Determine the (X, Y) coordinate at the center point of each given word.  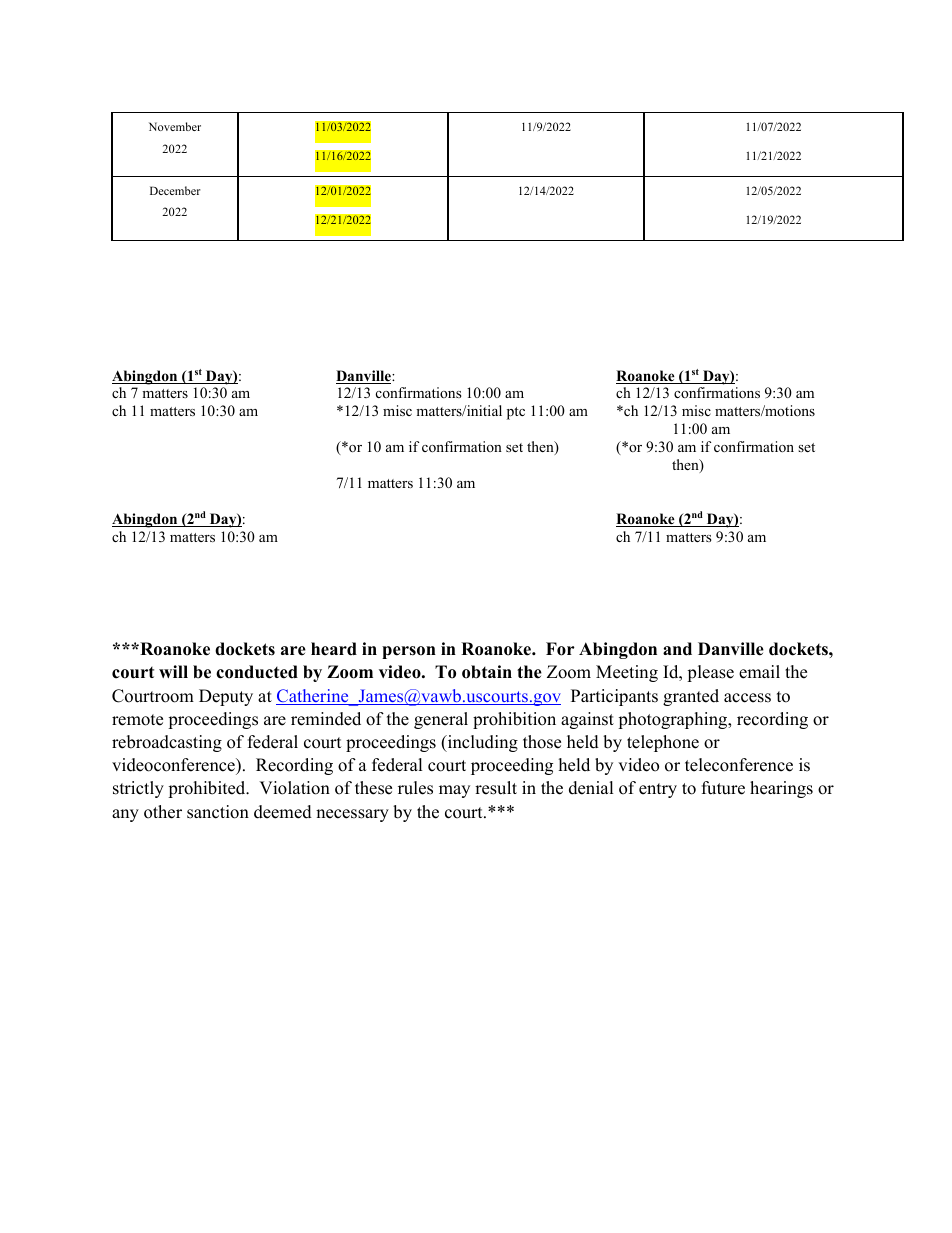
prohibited (208, 789)
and (677, 649)
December (175, 190)
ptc (516, 413)
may (454, 791)
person (409, 652)
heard (334, 649)
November (175, 126)
